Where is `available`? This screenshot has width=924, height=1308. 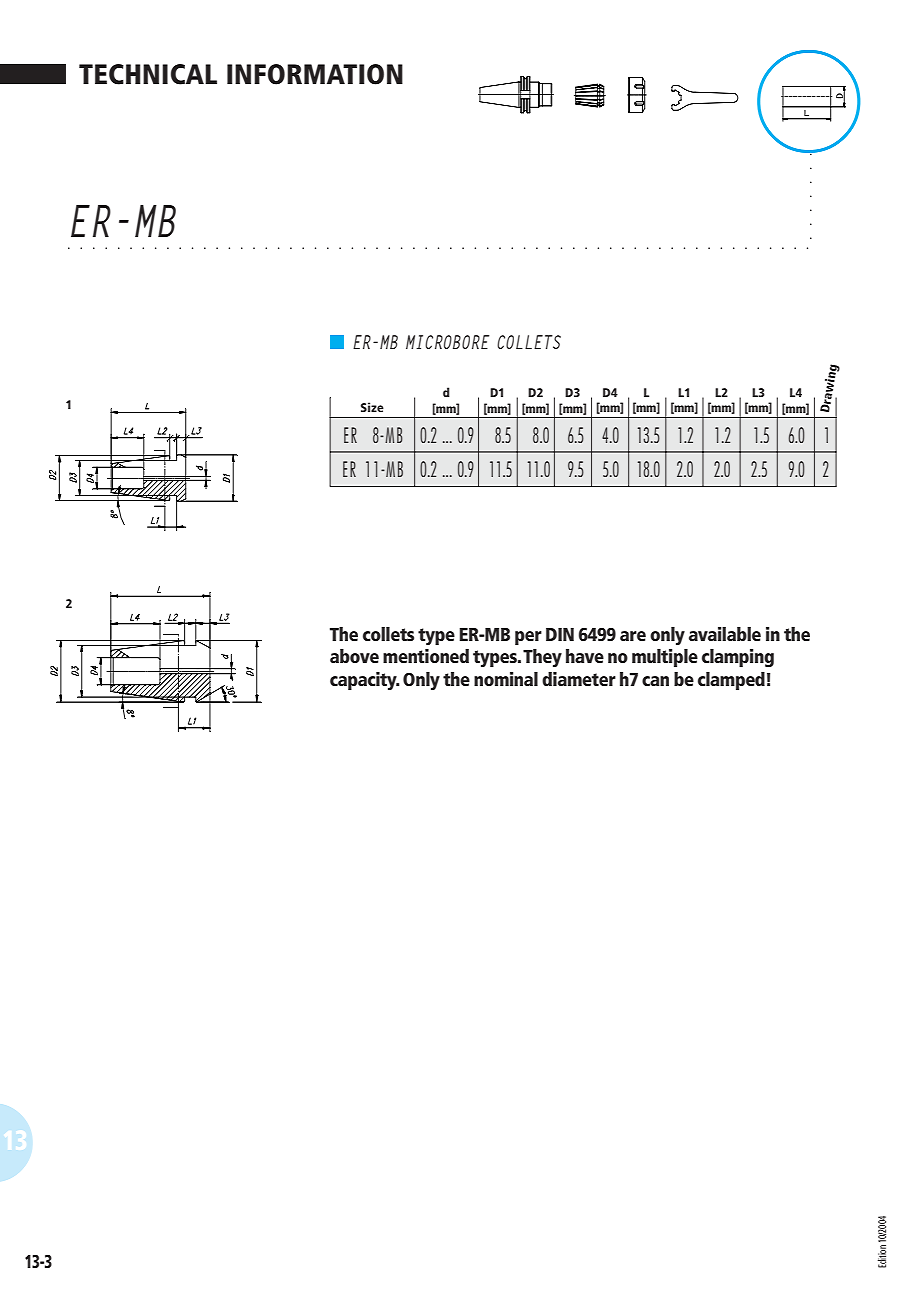 available is located at coordinates (725, 634).
